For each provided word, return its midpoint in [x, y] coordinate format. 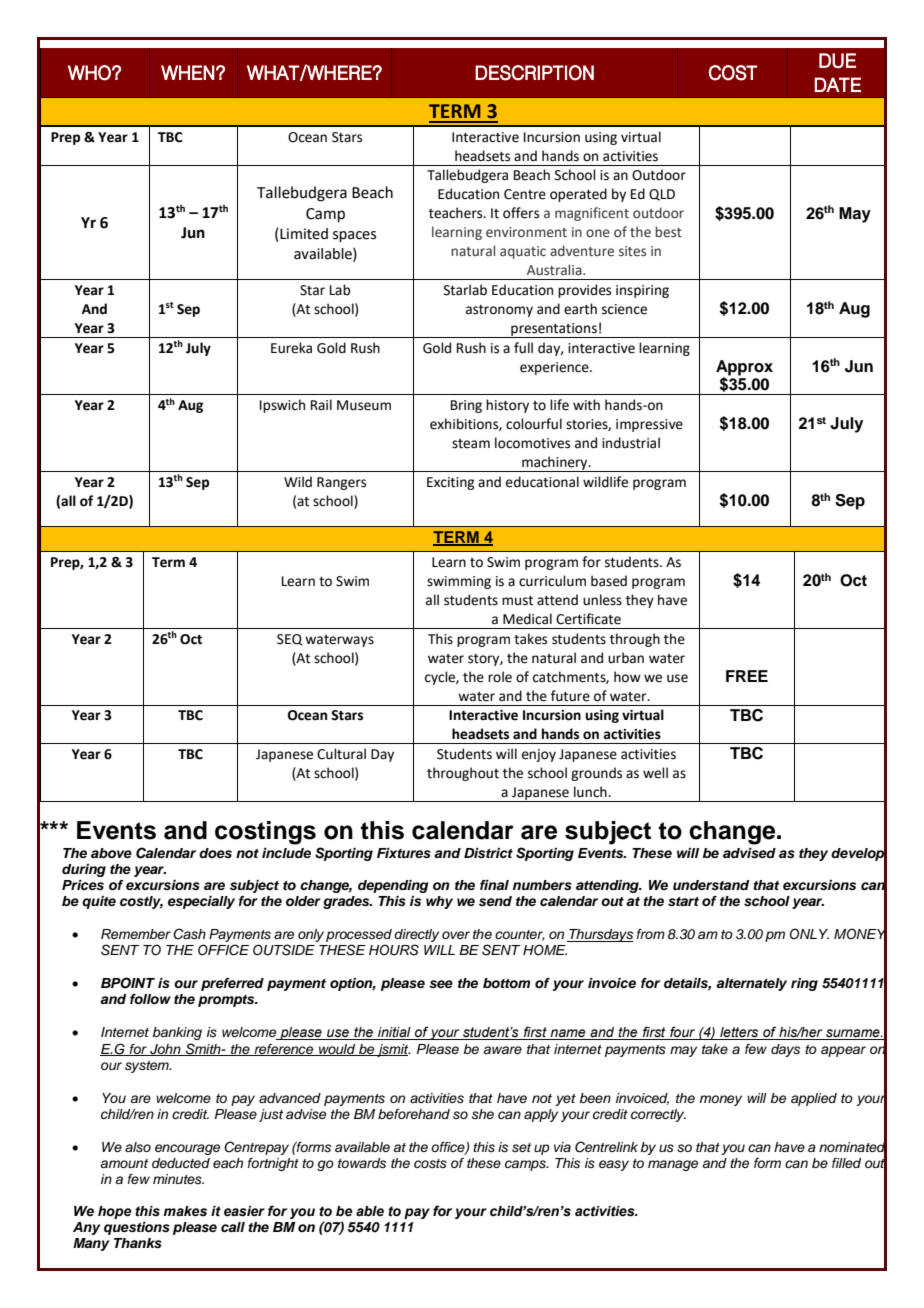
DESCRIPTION [534, 73]
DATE [837, 84]
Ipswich [282, 406]
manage [673, 1165]
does [215, 853]
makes [185, 1211]
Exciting [450, 483]
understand [711, 885]
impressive [649, 425]
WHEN [187, 72]
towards [362, 1163]
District [488, 853]
